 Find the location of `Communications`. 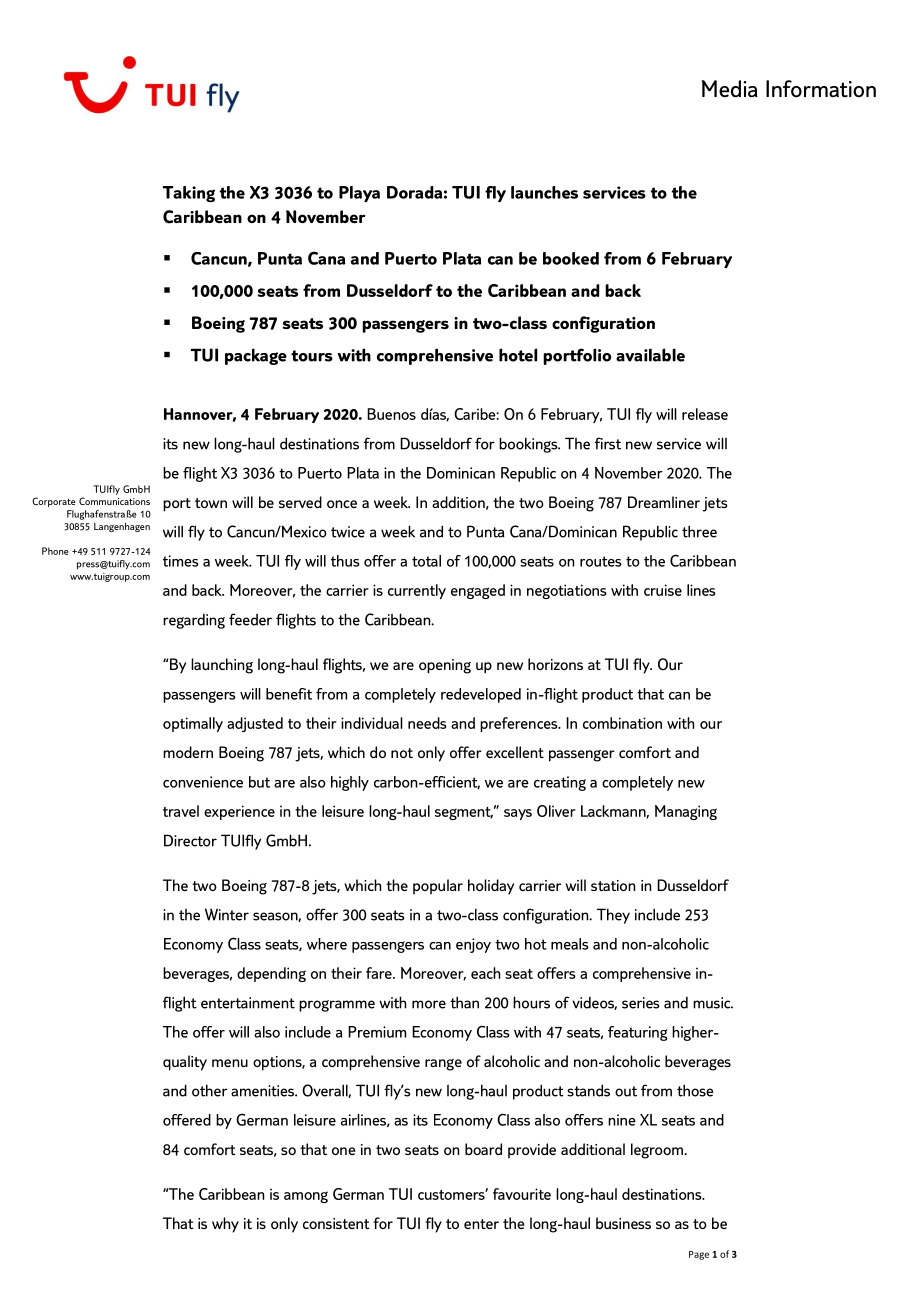

Communications is located at coordinates (114, 501).
